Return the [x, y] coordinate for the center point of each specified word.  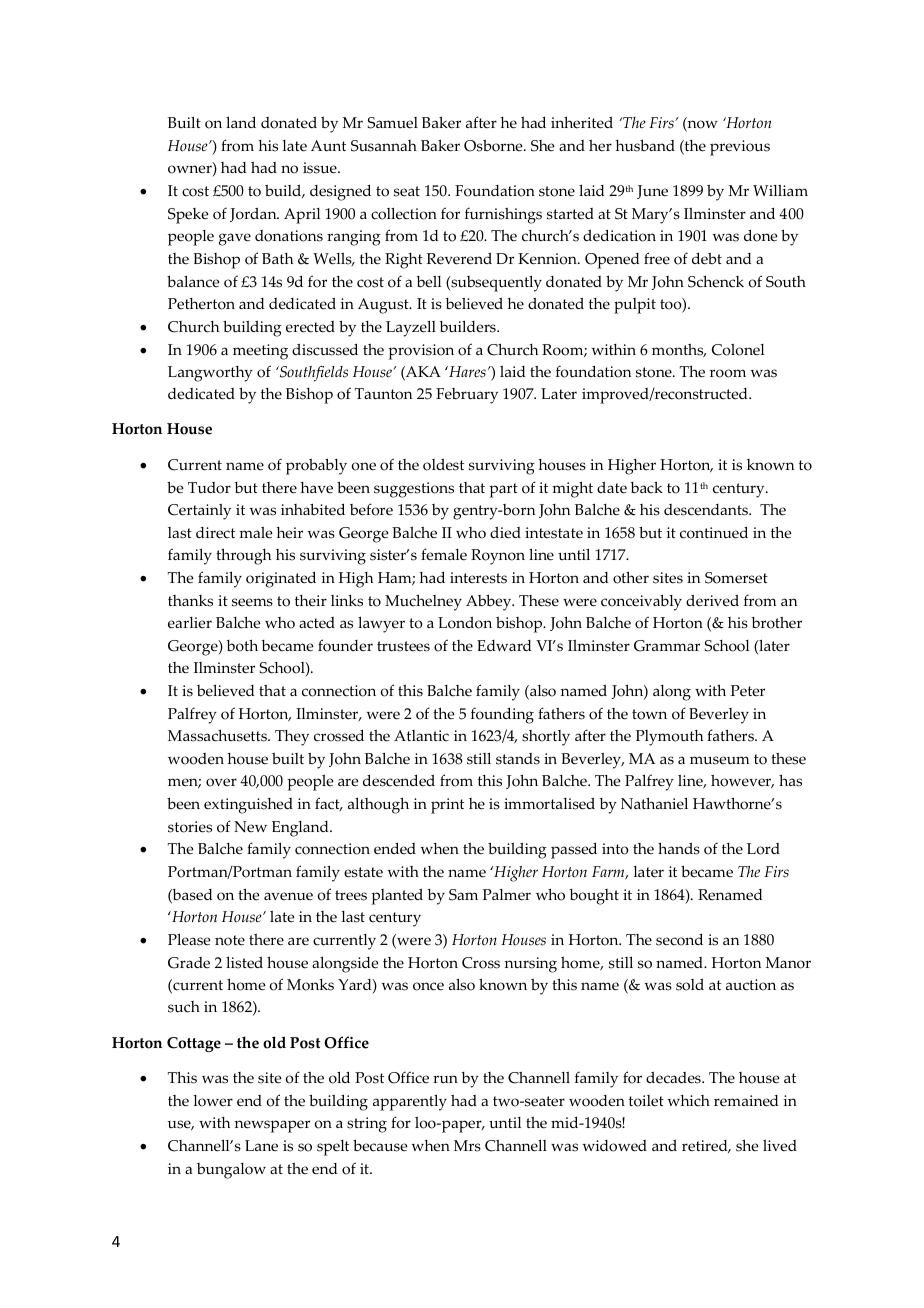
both [242, 645]
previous [740, 148]
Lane [261, 1146]
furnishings [503, 215]
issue [321, 168]
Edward [504, 645]
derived [712, 601]
